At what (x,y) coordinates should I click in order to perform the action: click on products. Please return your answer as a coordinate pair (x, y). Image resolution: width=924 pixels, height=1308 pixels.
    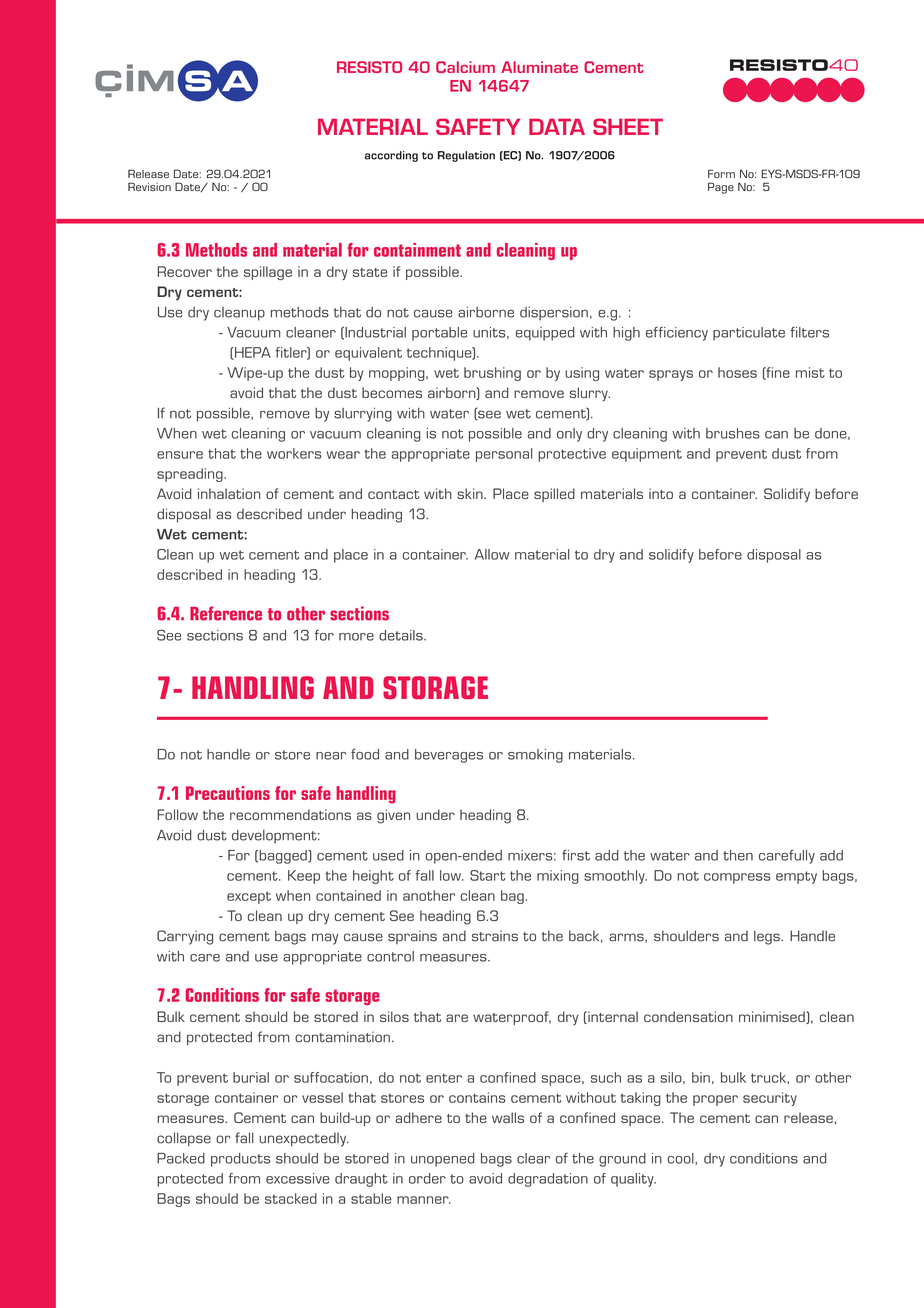
    Looking at the image, I should click on (240, 1160).
